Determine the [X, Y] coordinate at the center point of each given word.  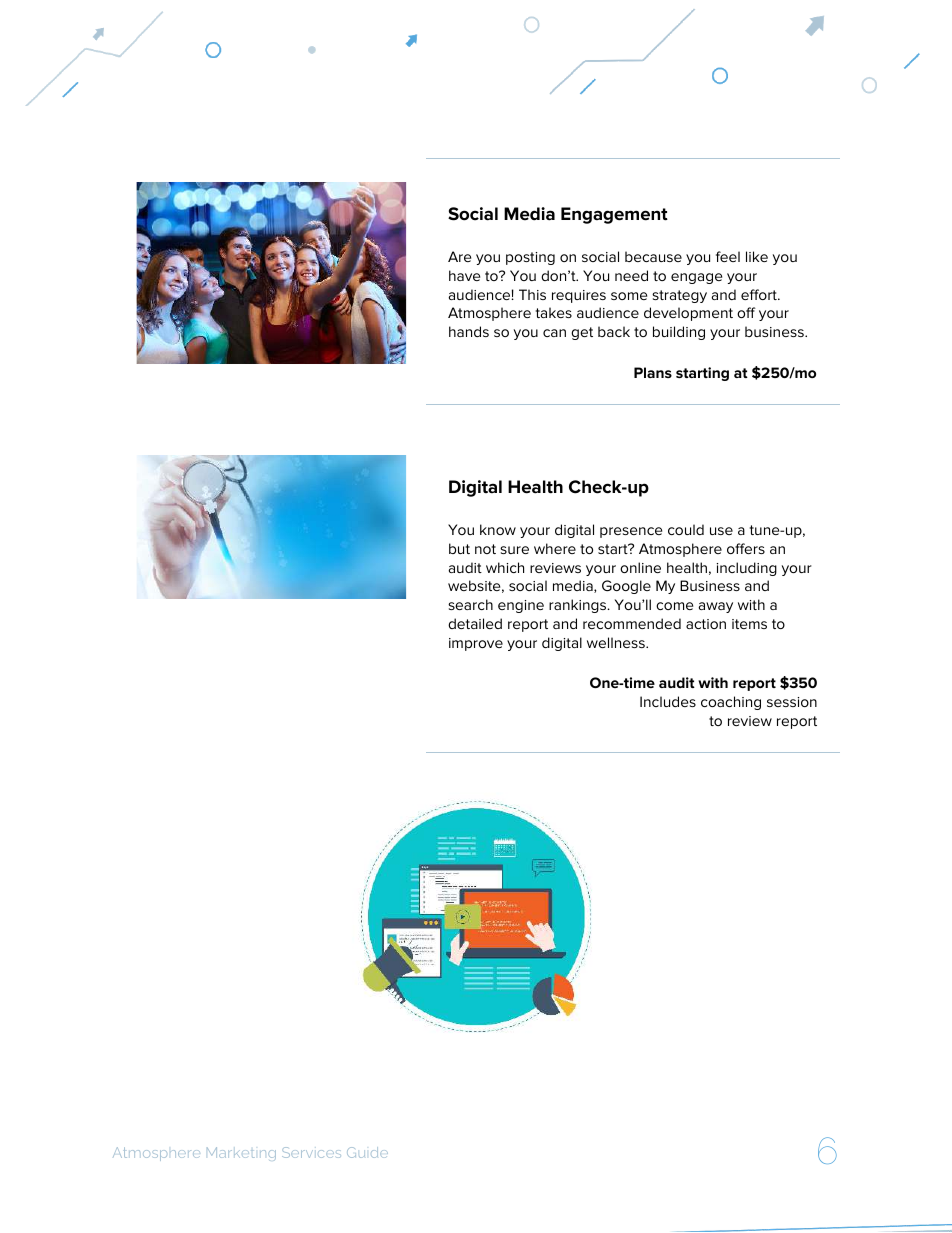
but [459, 548]
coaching [731, 703]
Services [311, 1152]
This [532, 294]
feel [728, 256]
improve [476, 644]
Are [459, 256]
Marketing [241, 1153]
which [505, 567]
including [747, 569]
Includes [668, 701]
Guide [367, 1152]
